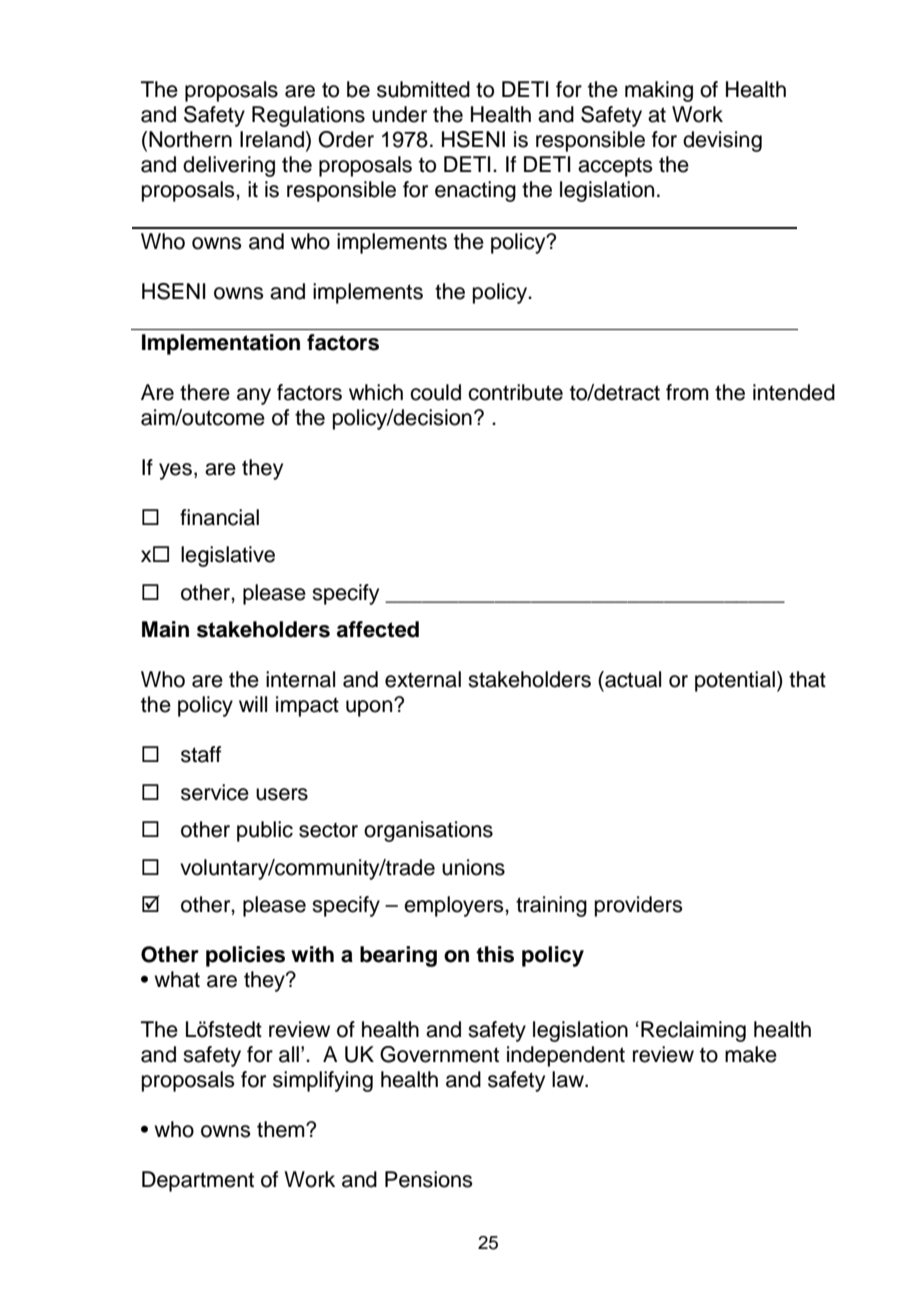 This page has width=924, height=1308. What do you see at coordinates (515, 392) in the page?
I see `contribute` at bounding box center [515, 392].
